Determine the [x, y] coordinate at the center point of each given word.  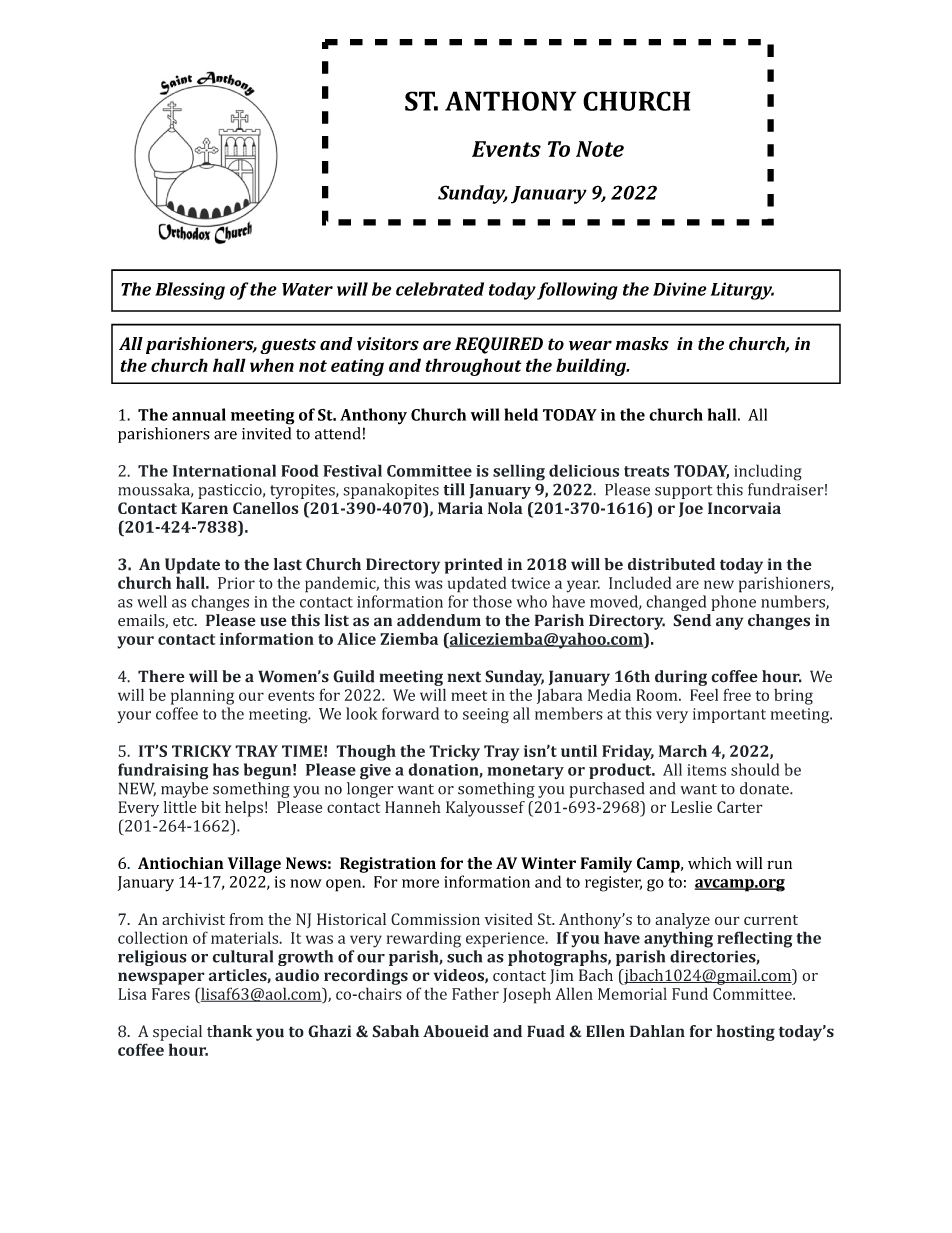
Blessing [190, 291]
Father [475, 993]
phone [733, 603]
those [492, 601]
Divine [680, 289]
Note [600, 149]
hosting [745, 1033]
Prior [236, 583]
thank [230, 1031]
